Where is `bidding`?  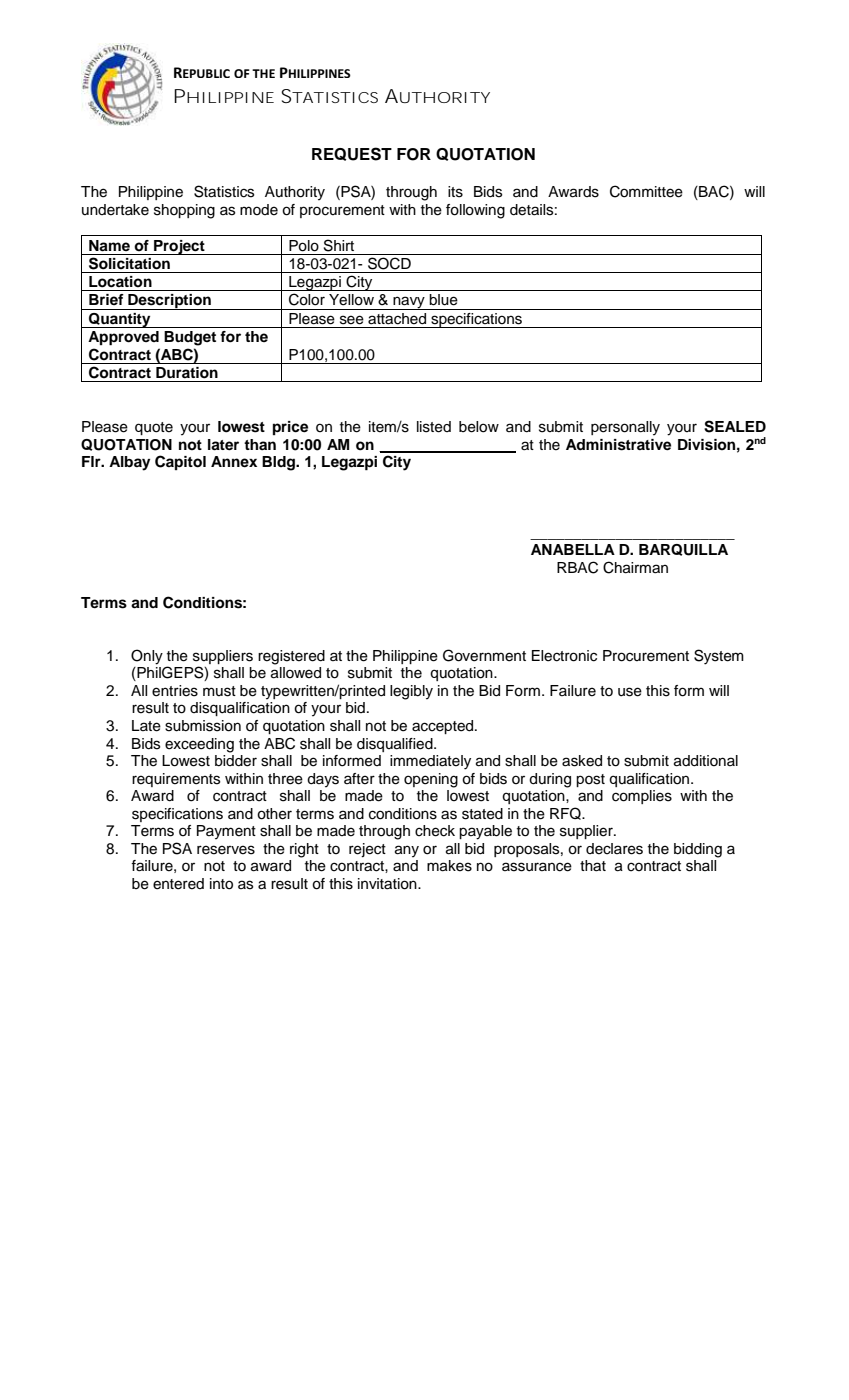
bidding is located at coordinates (698, 850).
